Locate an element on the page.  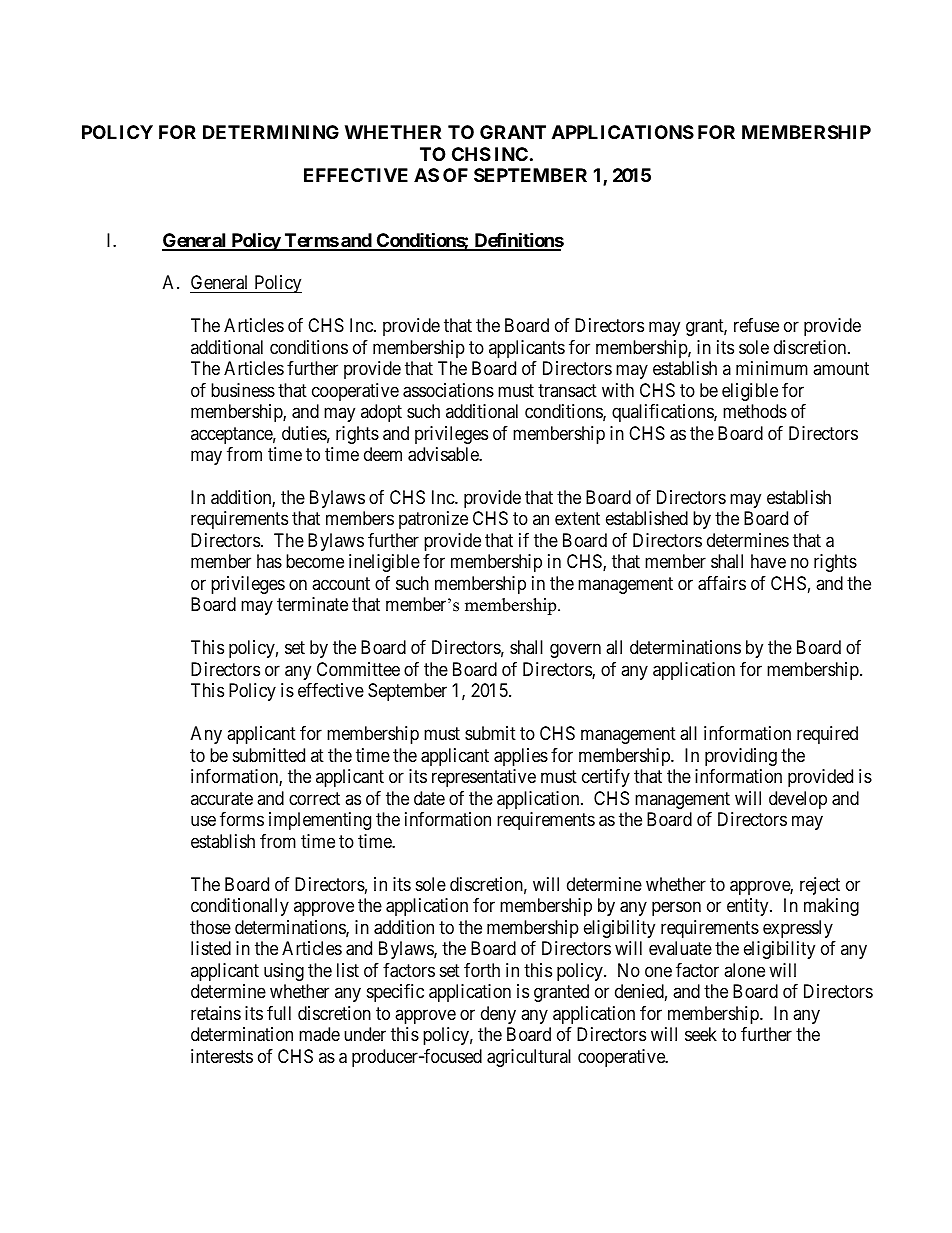
minimum is located at coordinates (772, 368).
